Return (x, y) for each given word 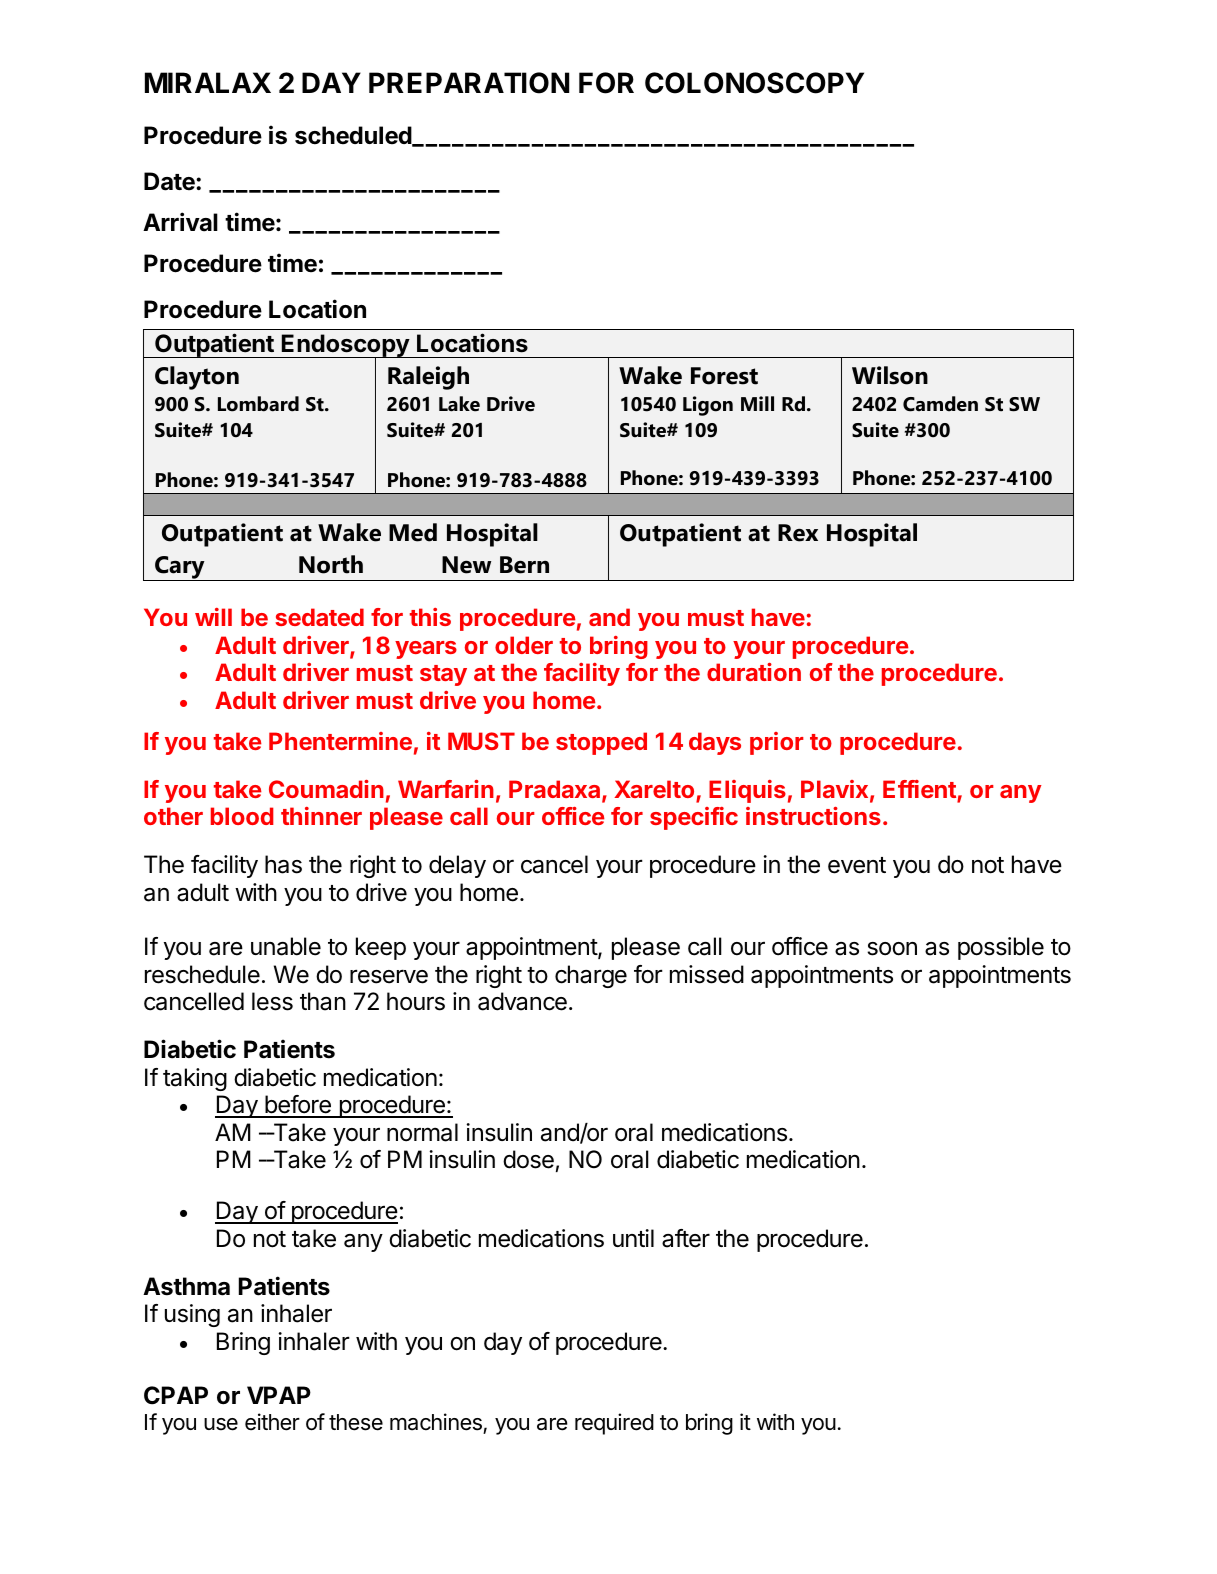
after (686, 1238)
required (614, 1424)
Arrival (180, 222)
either (272, 1422)
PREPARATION (469, 83)
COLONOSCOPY (754, 83)
